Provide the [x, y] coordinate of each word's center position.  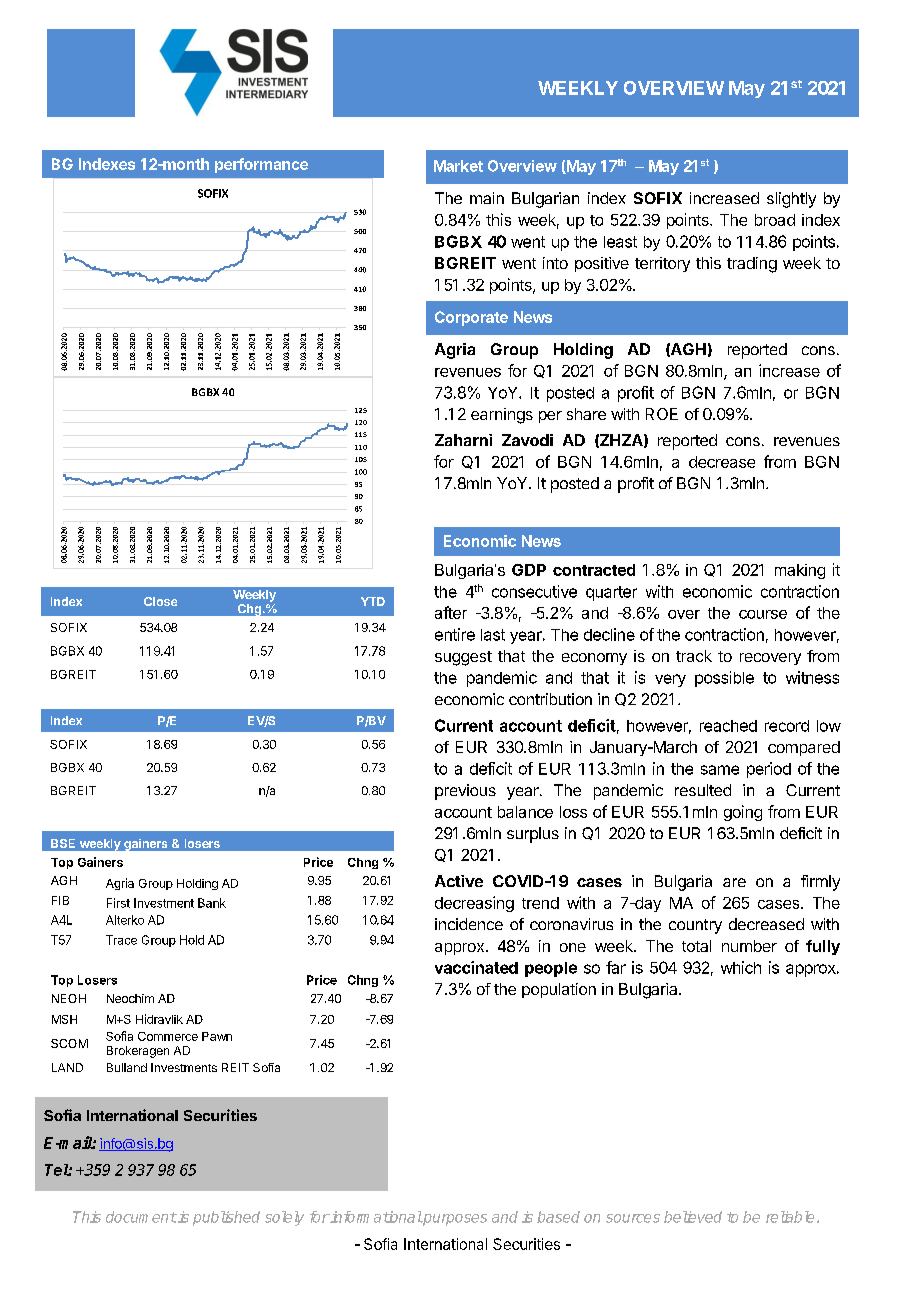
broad [775, 220]
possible [724, 679]
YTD [373, 601]
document [141, 1217]
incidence [469, 924]
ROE [662, 414]
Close [160, 601]
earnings [502, 416]
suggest [463, 658]
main [487, 198]
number [749, 946]
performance [261, 165]
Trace [121, 940]
